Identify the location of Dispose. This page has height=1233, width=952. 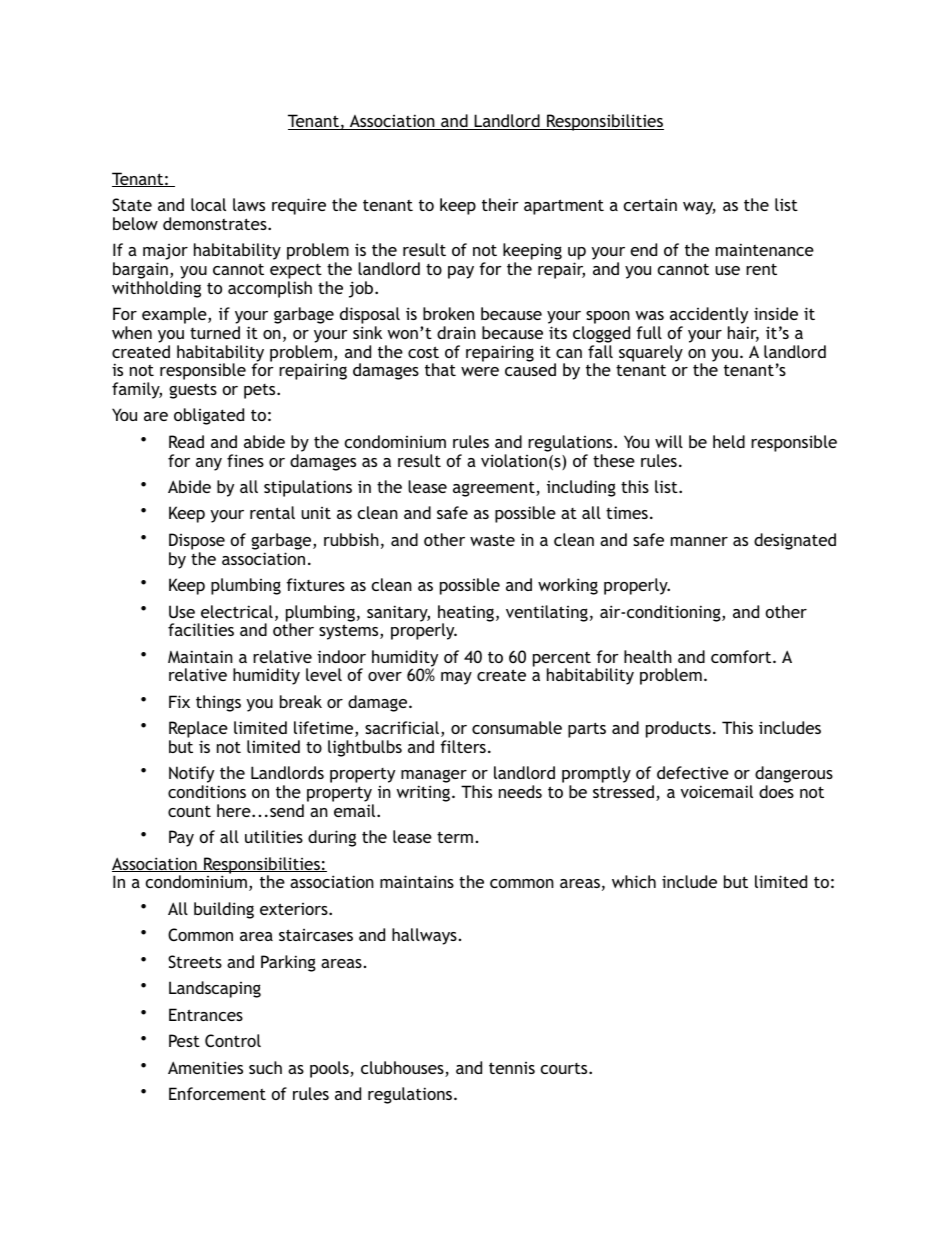
(197, 541).
